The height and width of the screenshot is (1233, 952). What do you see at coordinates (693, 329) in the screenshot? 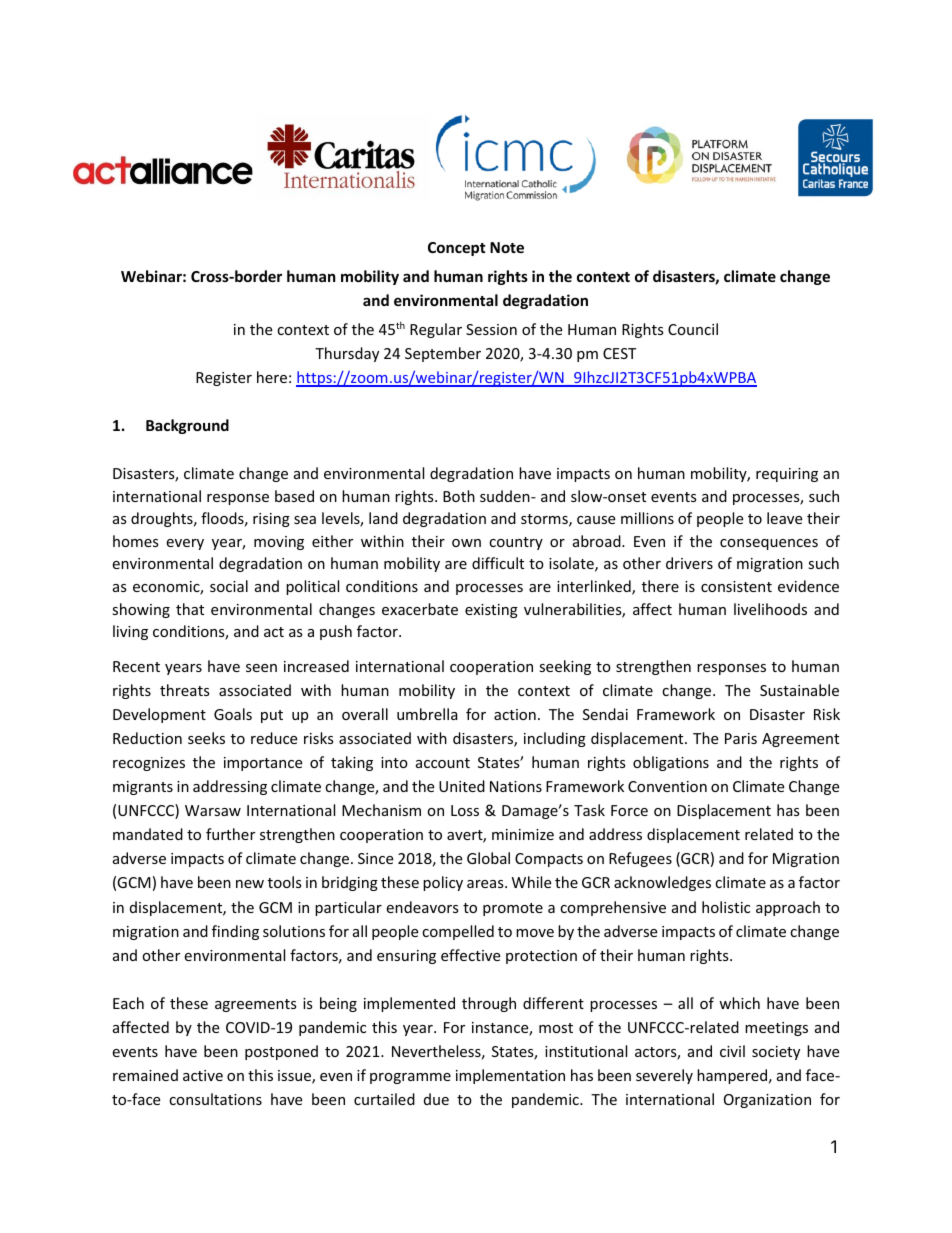
I see `Council` at bounding box center [693, 329].
